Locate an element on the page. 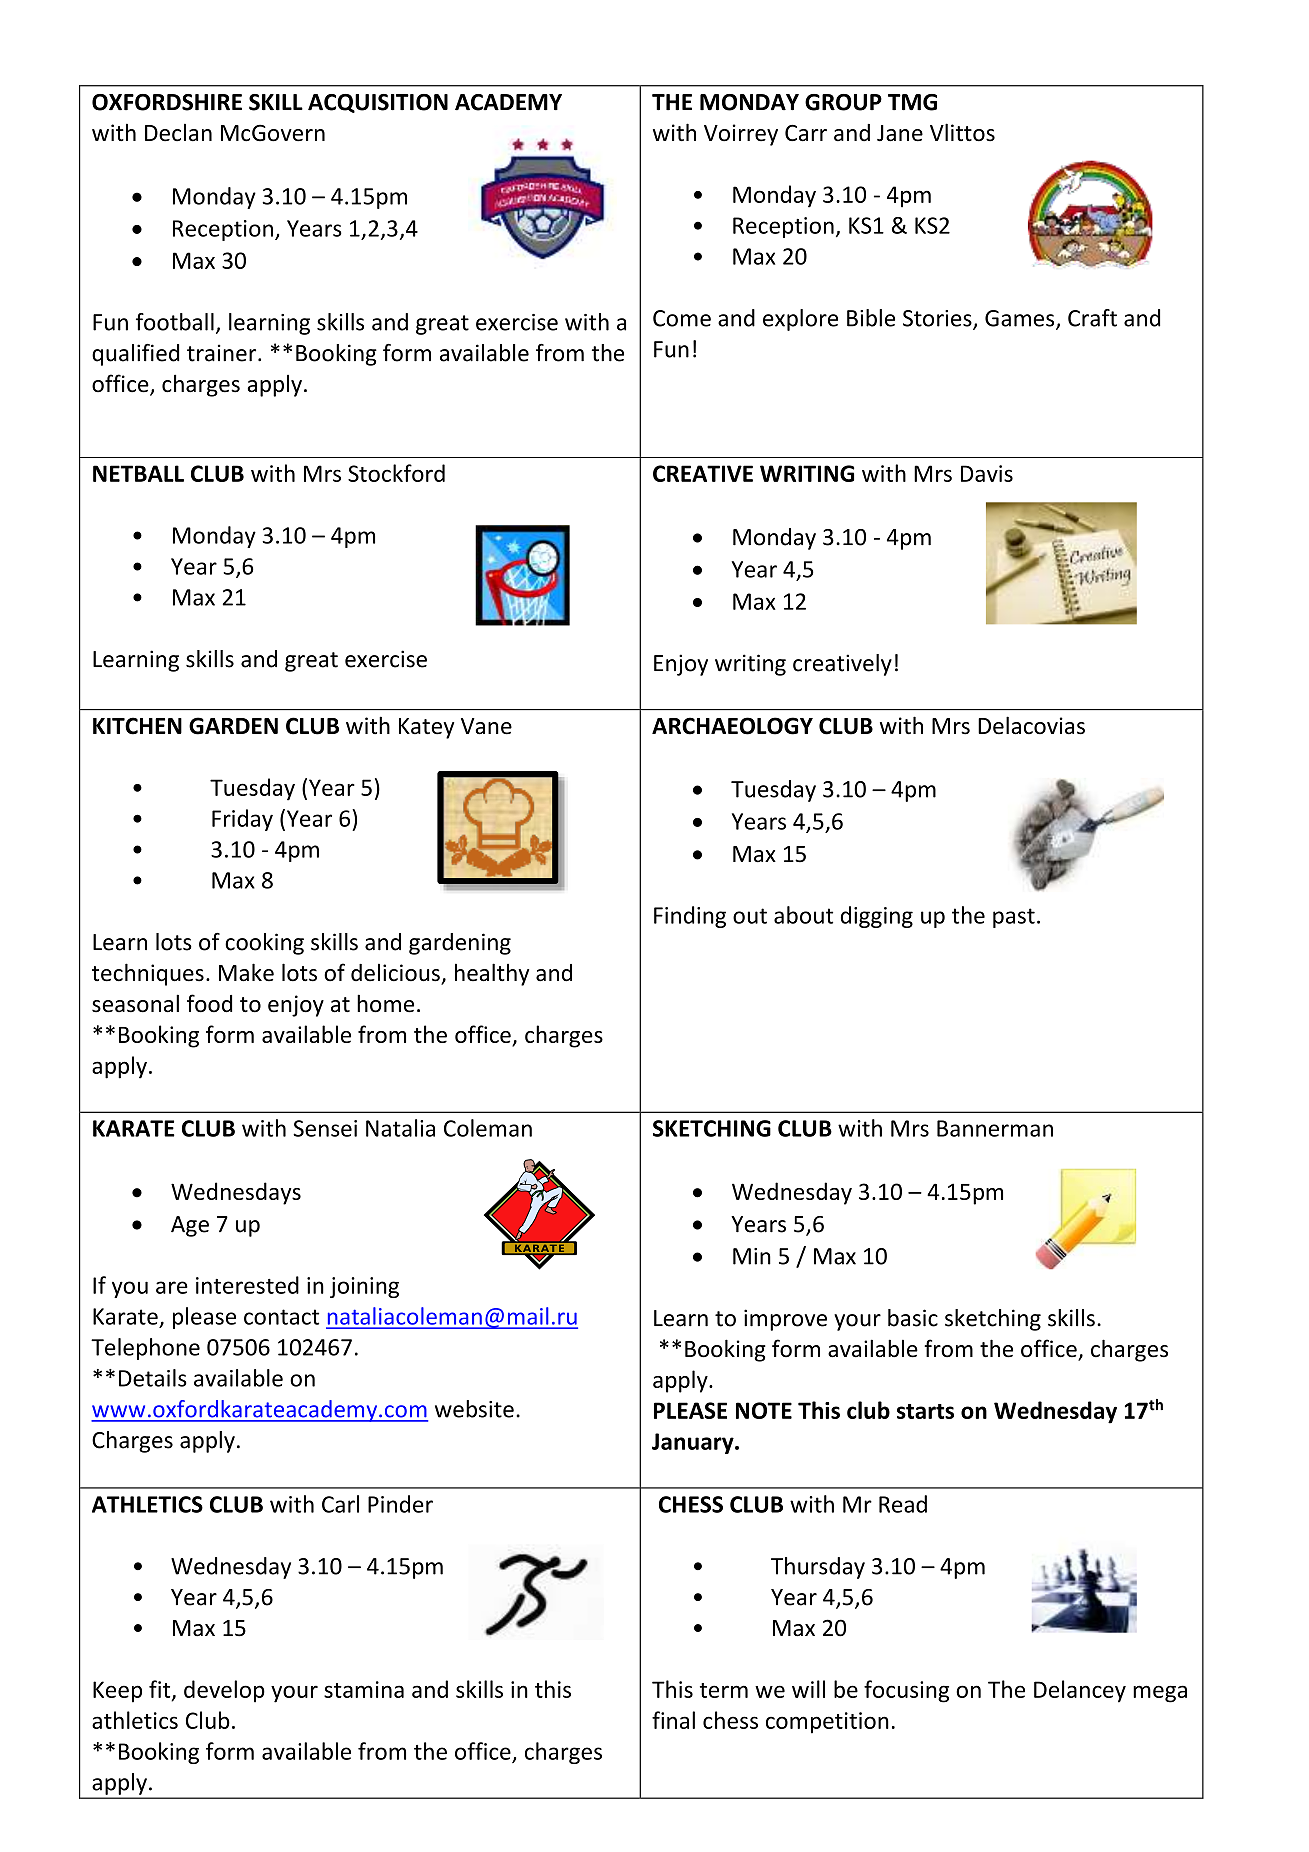 The width and height of the document is (1309, 1852). cooking is located at coordinates (264, 944).
